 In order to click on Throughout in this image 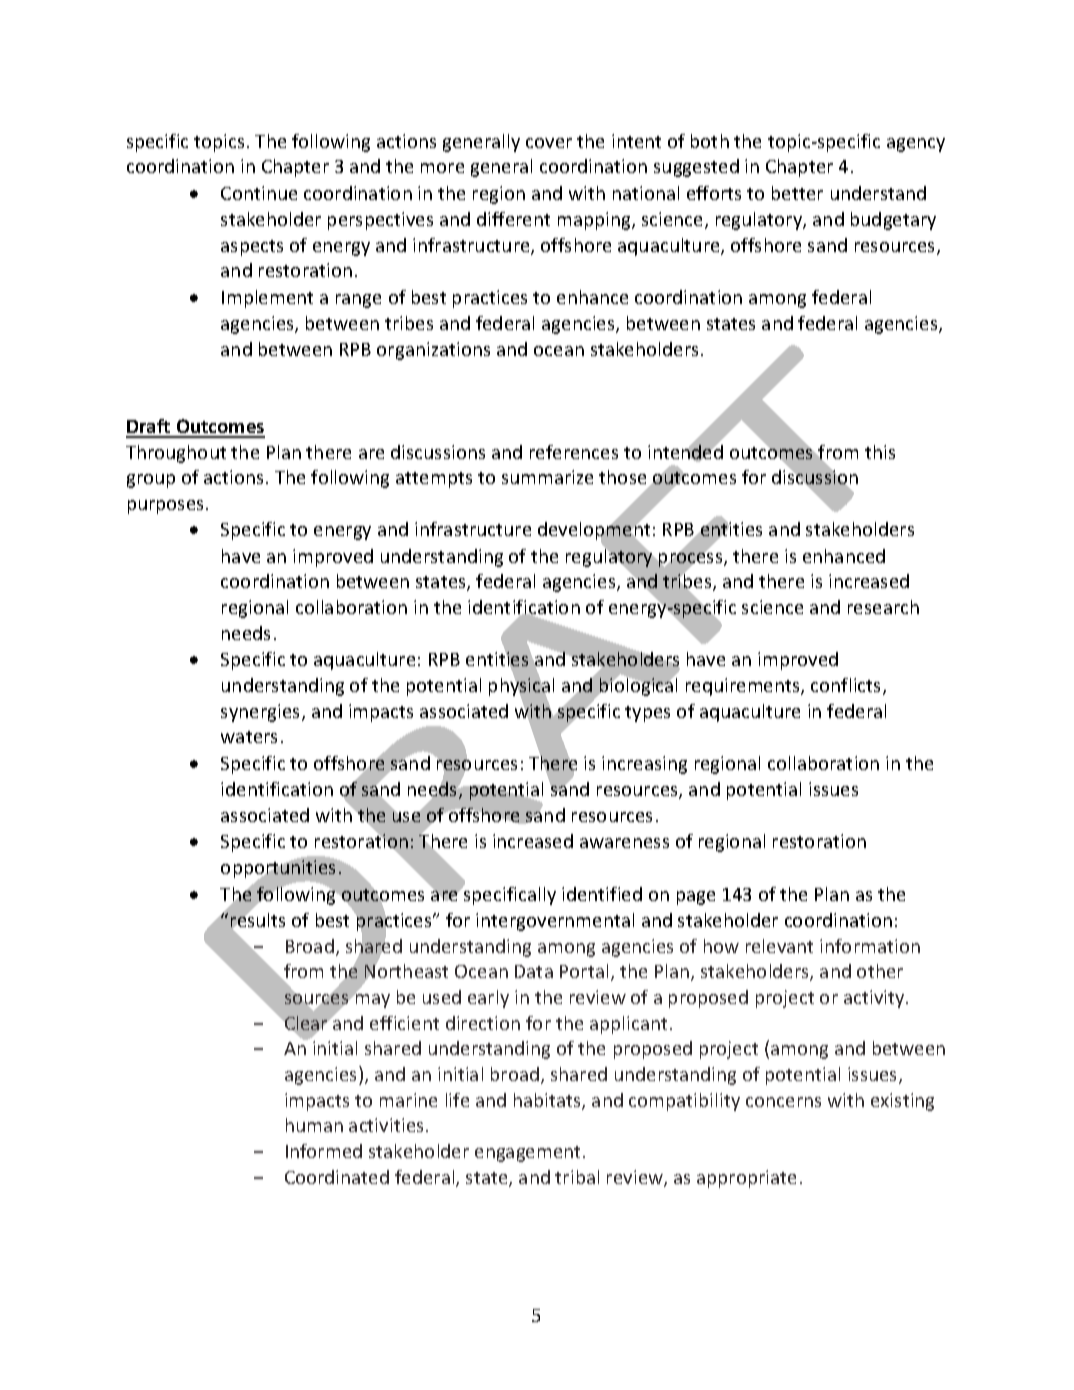, I will do `click(176, 454)`.
